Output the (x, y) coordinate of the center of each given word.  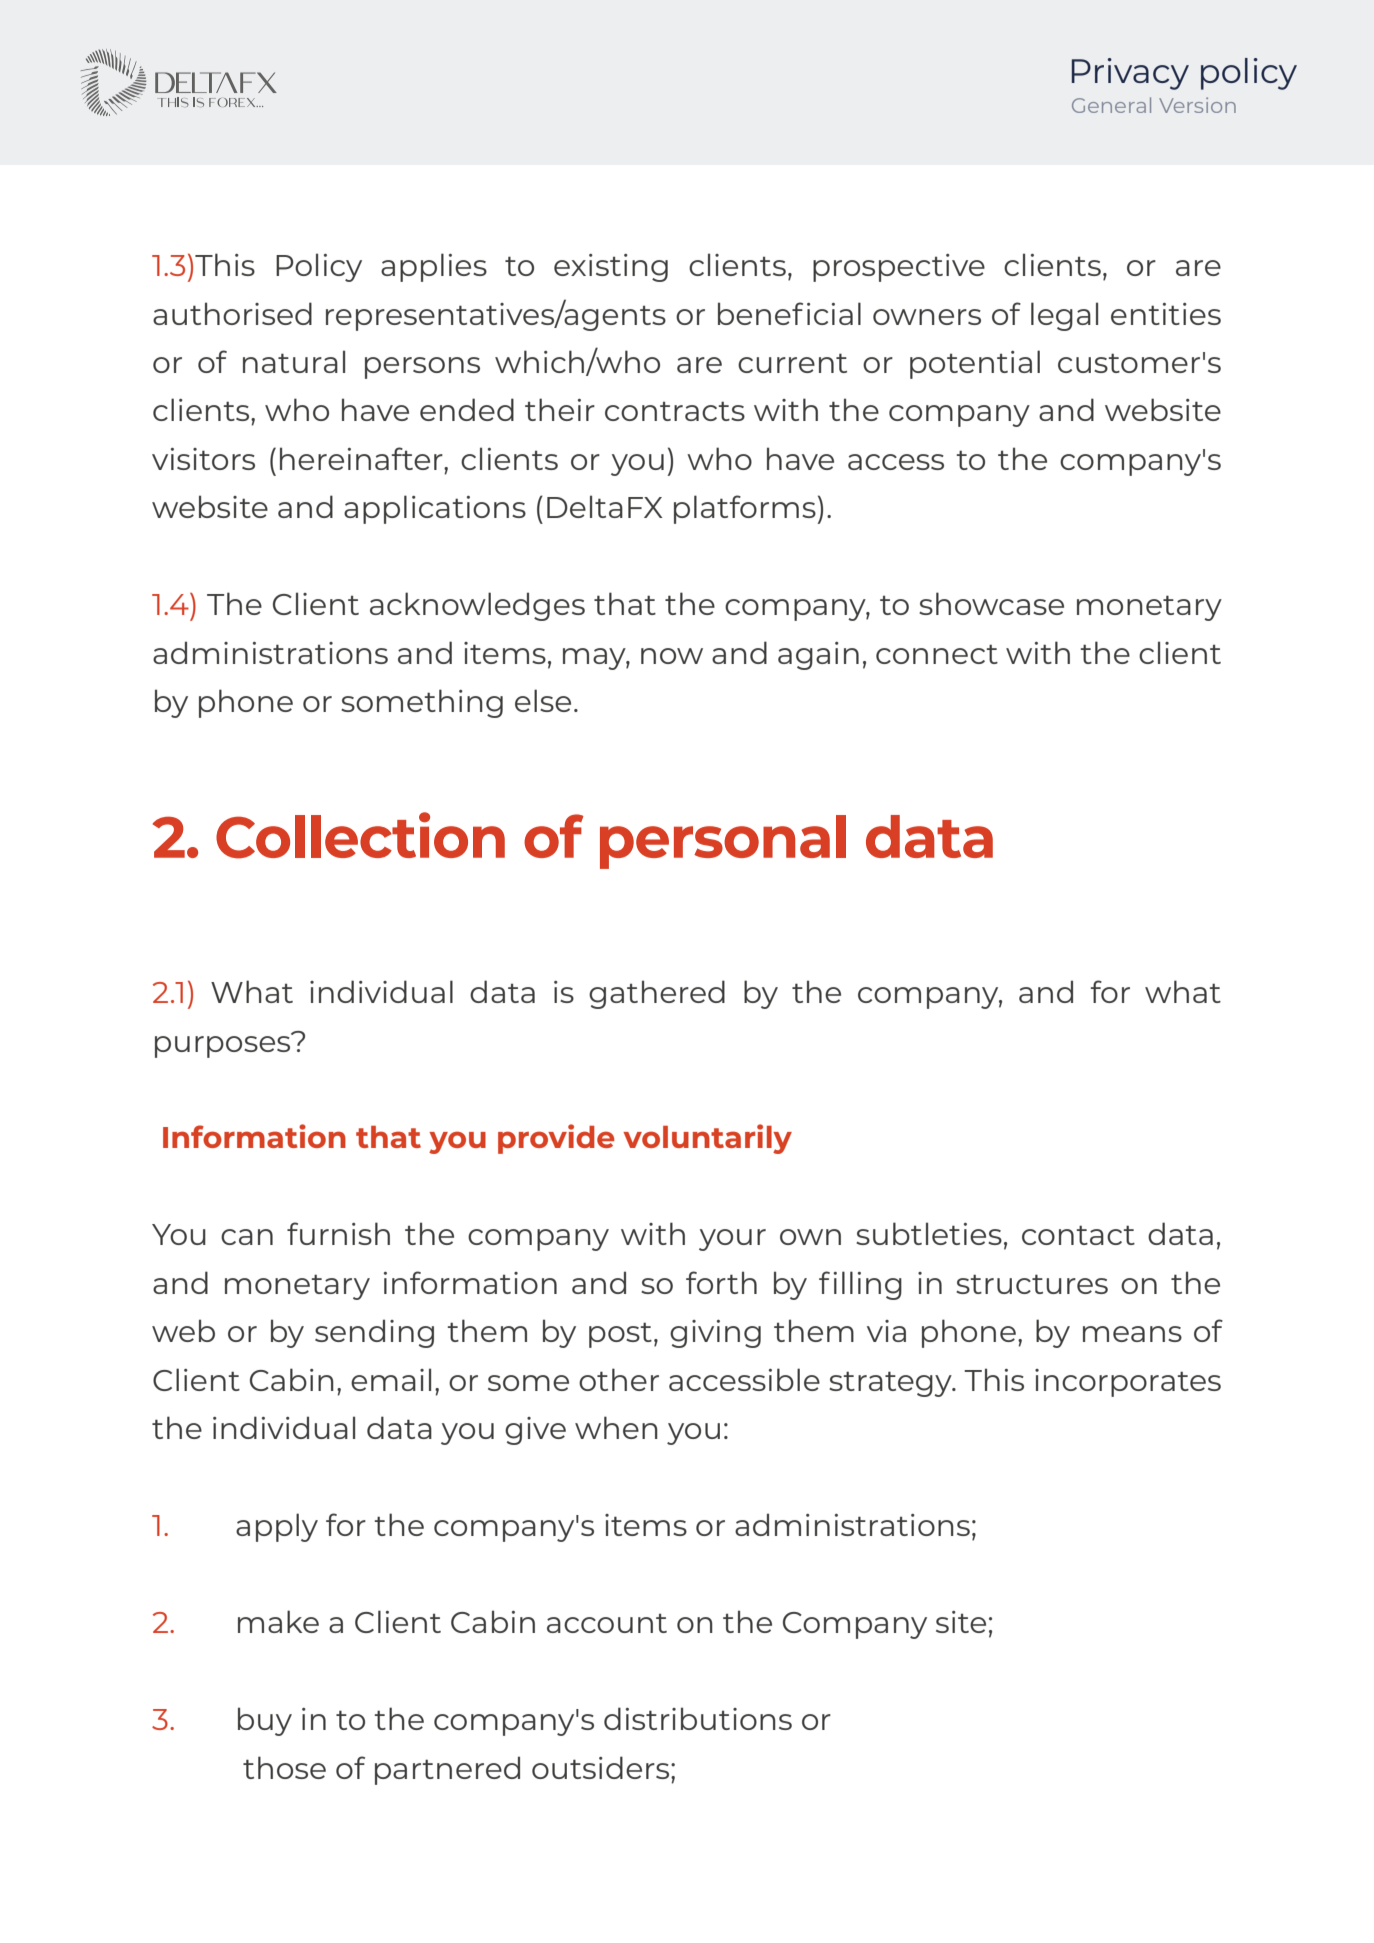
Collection (360, 835)
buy (265, 1721)
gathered (657, 994)
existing (611, 268)
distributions (698, 1718)
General (1111, 105)
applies (434, 267)
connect (937, 654)
